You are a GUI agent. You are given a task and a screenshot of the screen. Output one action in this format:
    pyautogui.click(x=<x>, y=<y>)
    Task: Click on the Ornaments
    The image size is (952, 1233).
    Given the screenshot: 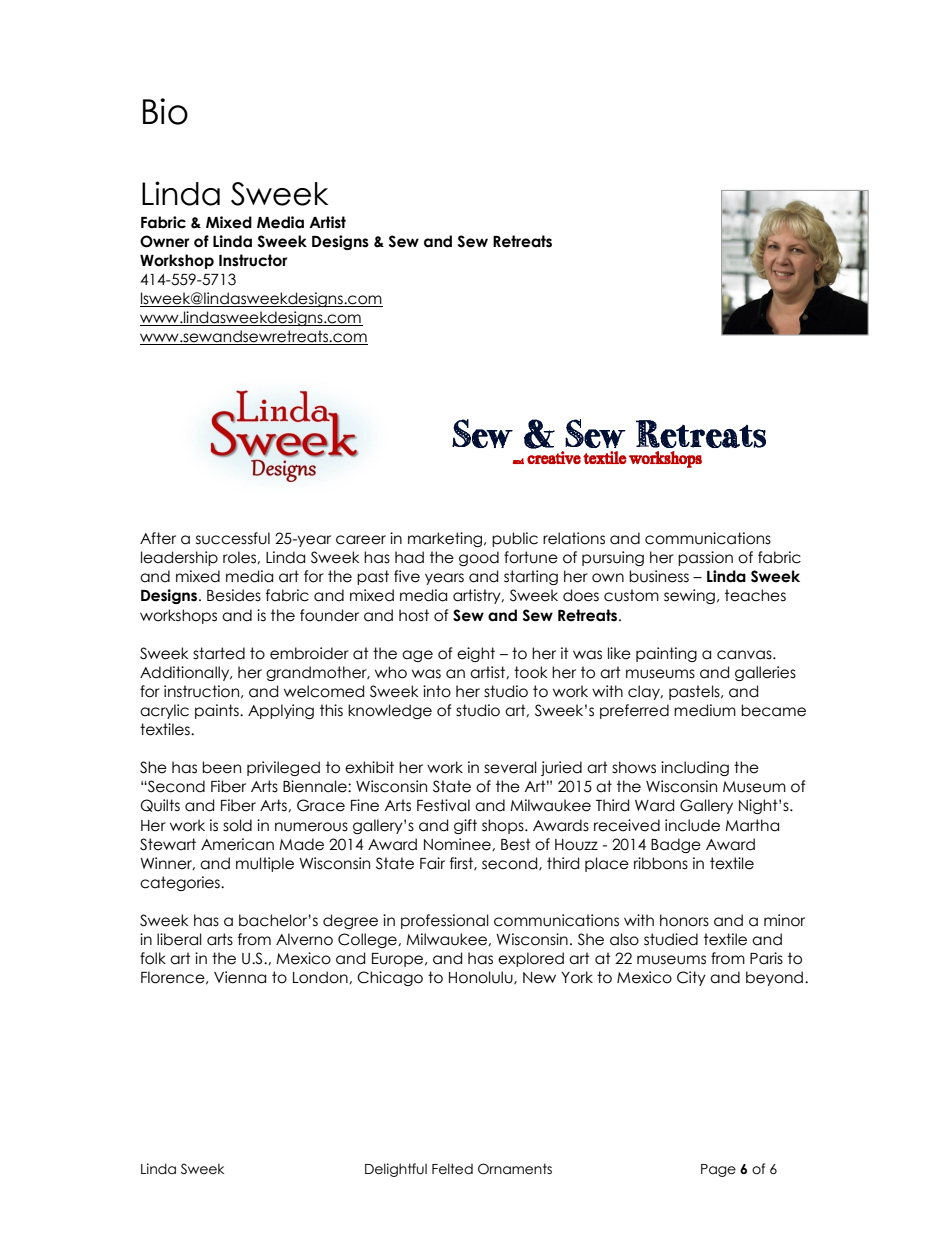 What is the action you would take?
    pyautogui.click(x=515, y=1169)
